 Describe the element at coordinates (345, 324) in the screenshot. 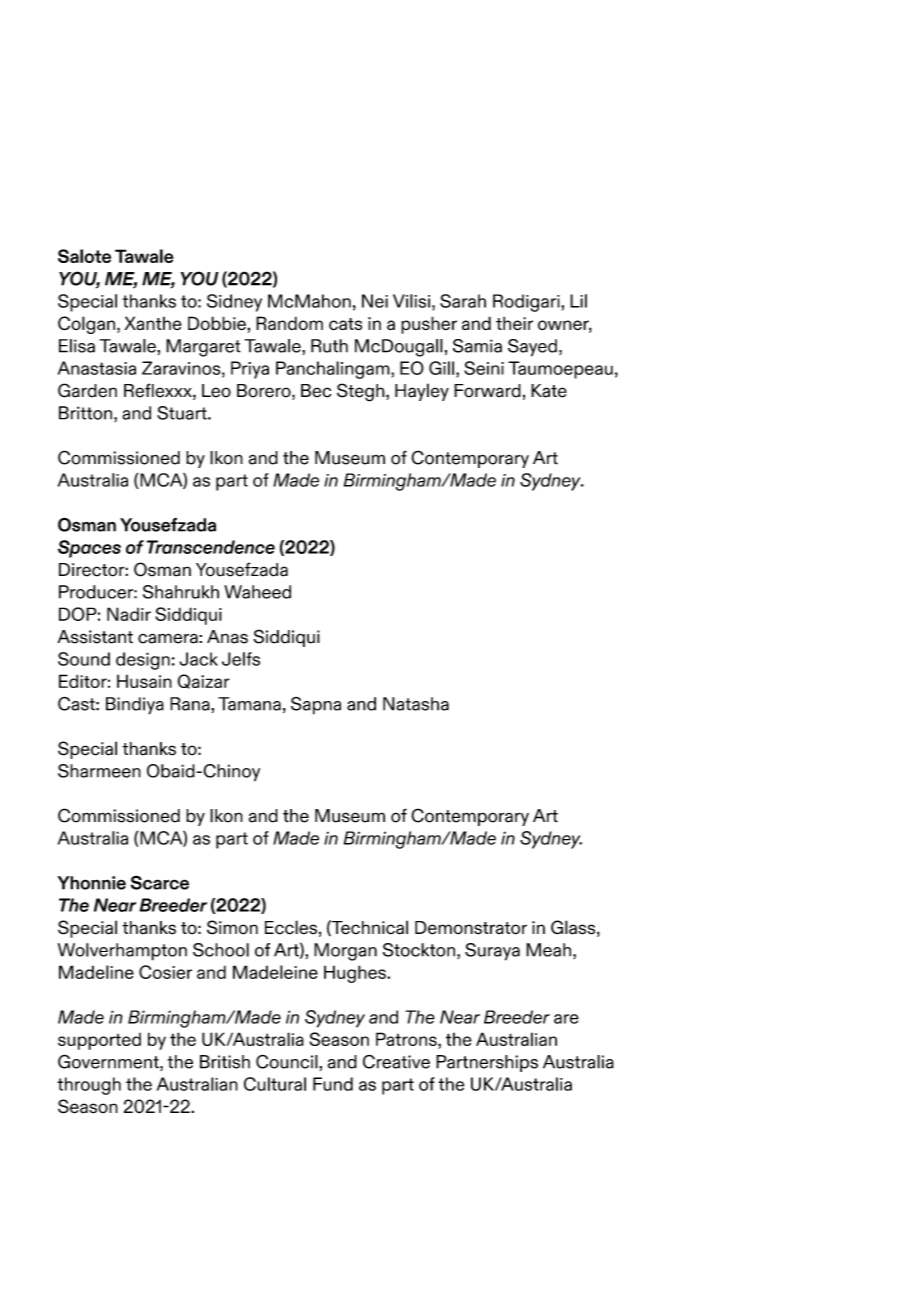

I see `cats` at that location.
